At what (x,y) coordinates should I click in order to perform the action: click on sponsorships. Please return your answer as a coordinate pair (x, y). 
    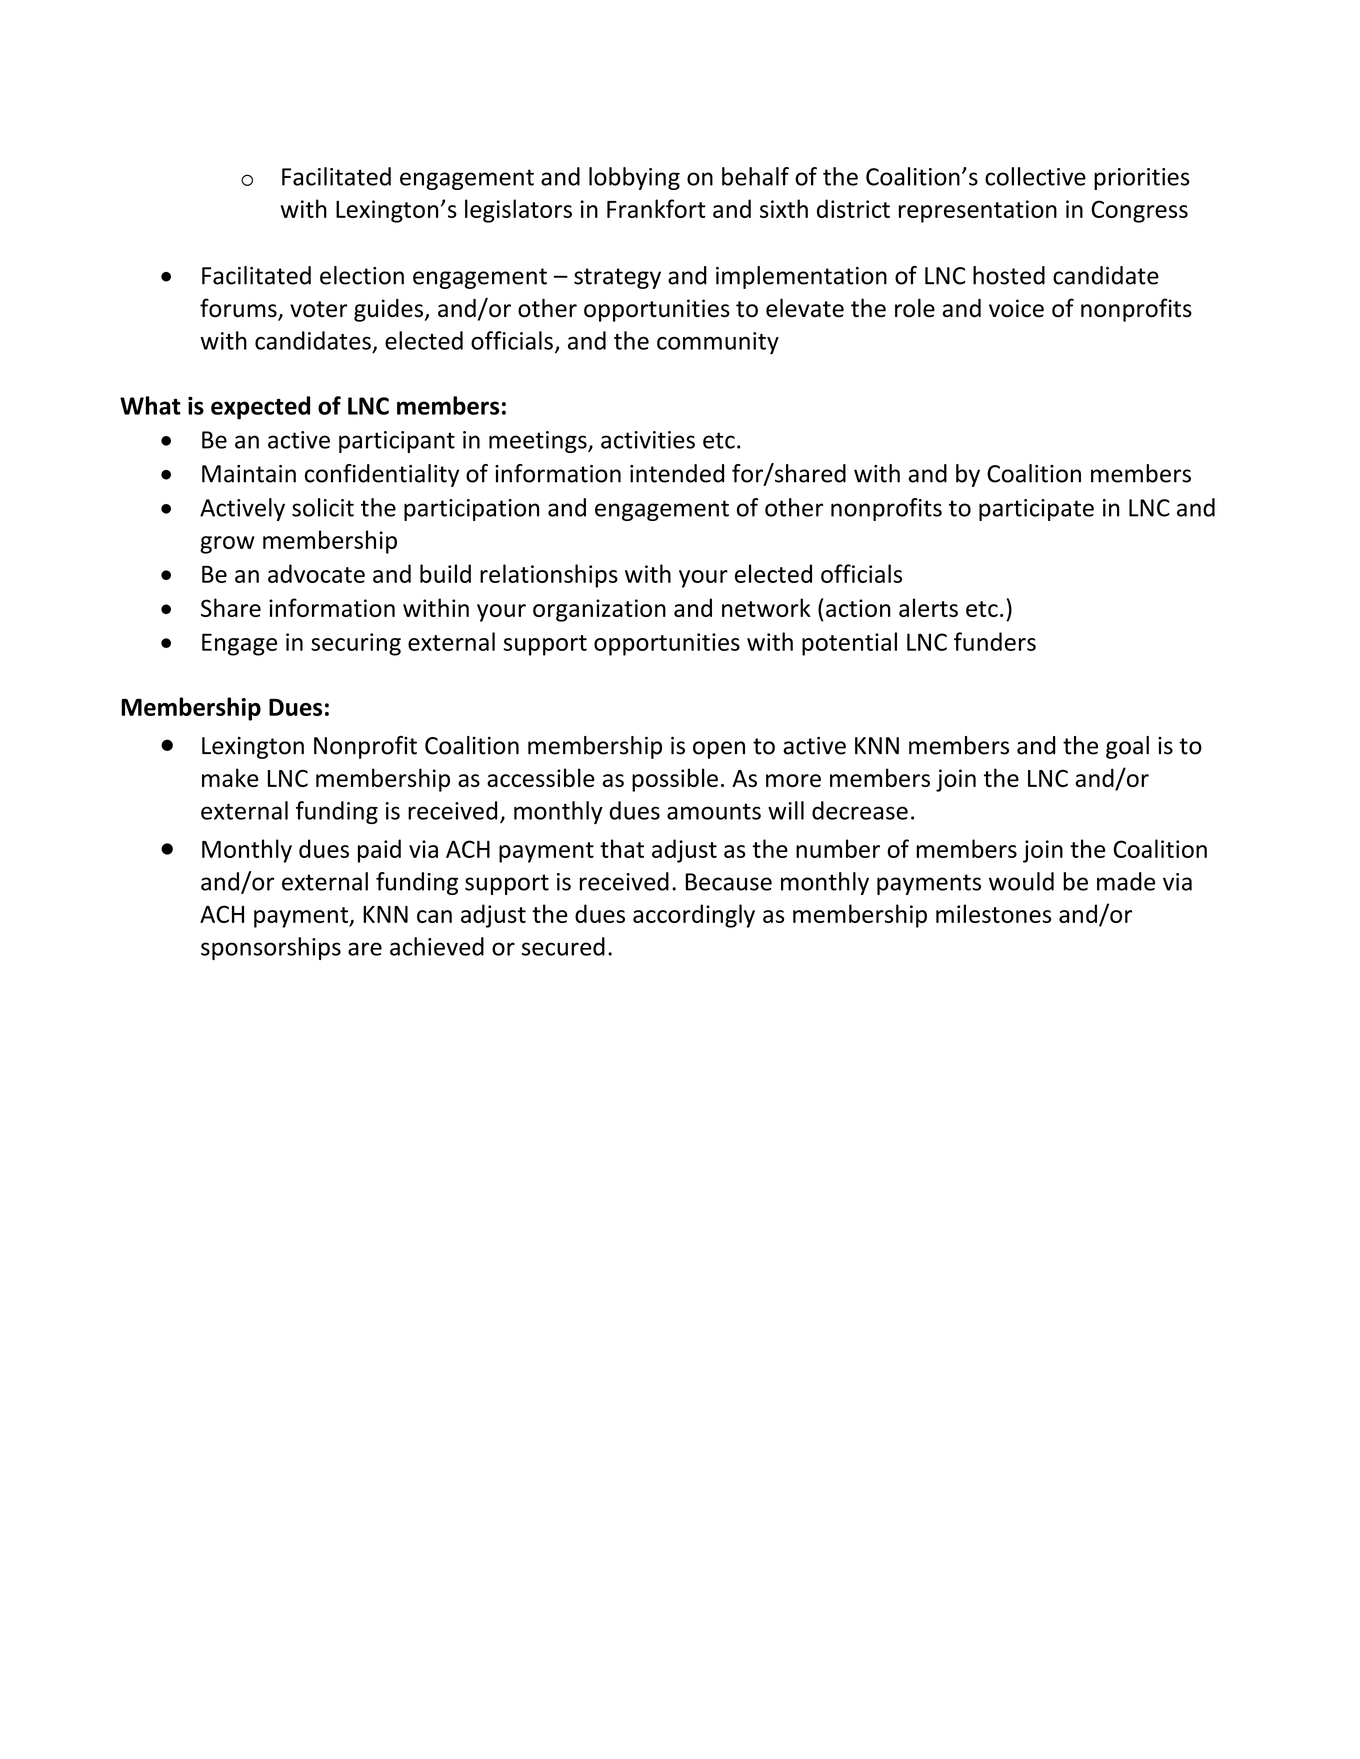
    Looking at the image, I should click on (271, 948).
